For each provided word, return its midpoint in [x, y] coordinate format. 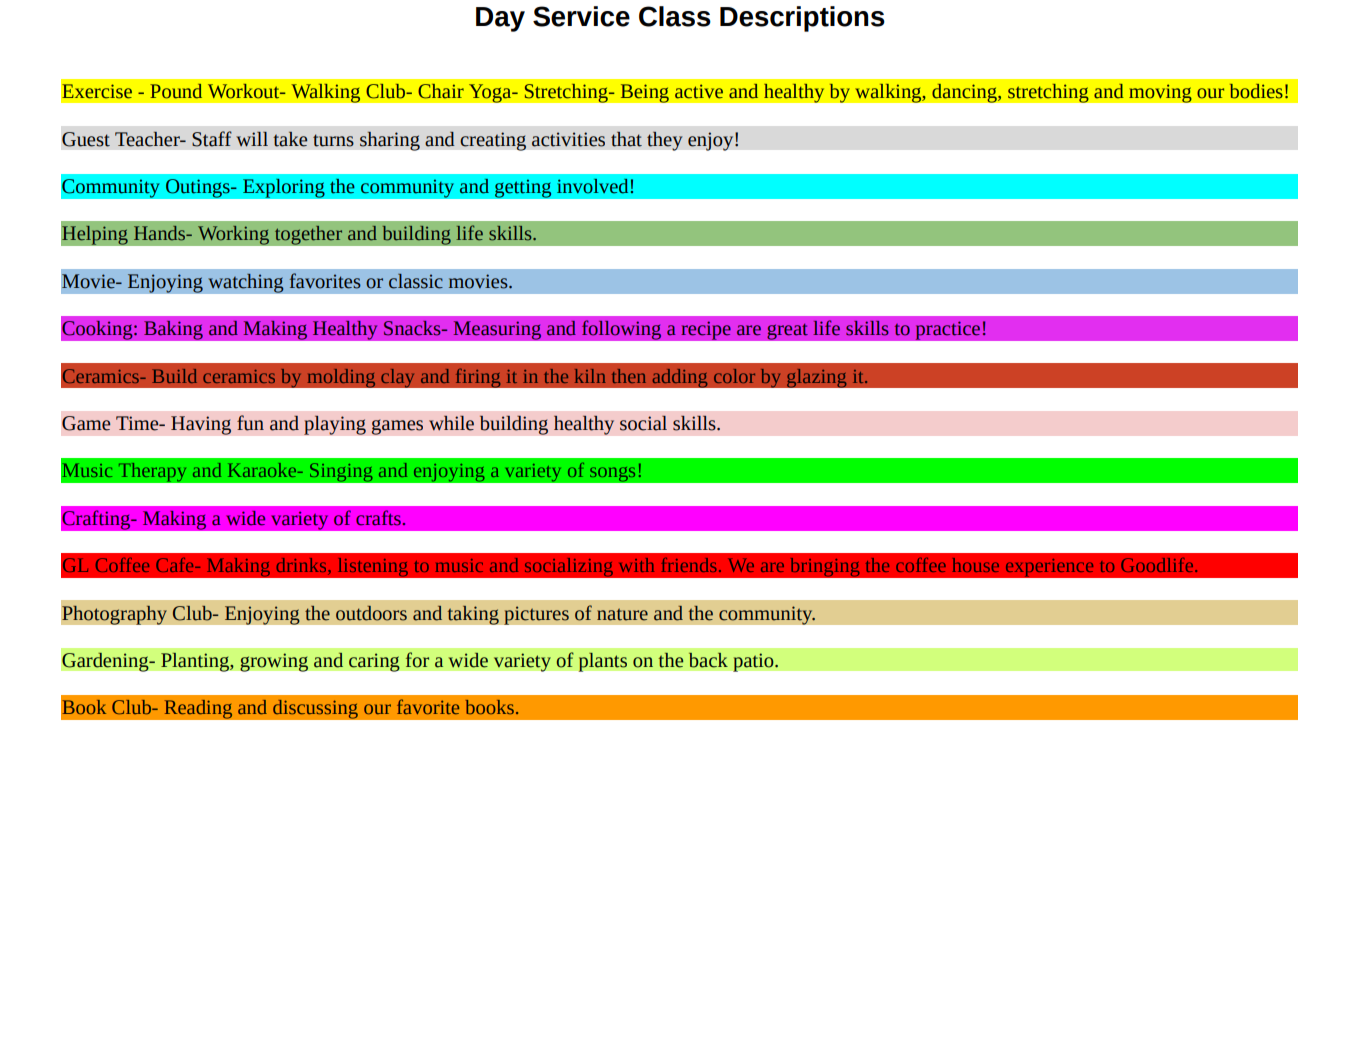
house [976, 565]
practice [948, 330]
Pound [176, 91]
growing [274, 662]
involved [592, 186]
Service [581, 16]
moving [1160, 93]
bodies [1256, 91]
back [708, 660]
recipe [706, 330]
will [252, 139]
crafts [379, 518]
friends [689, 565]
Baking [173, 330]
